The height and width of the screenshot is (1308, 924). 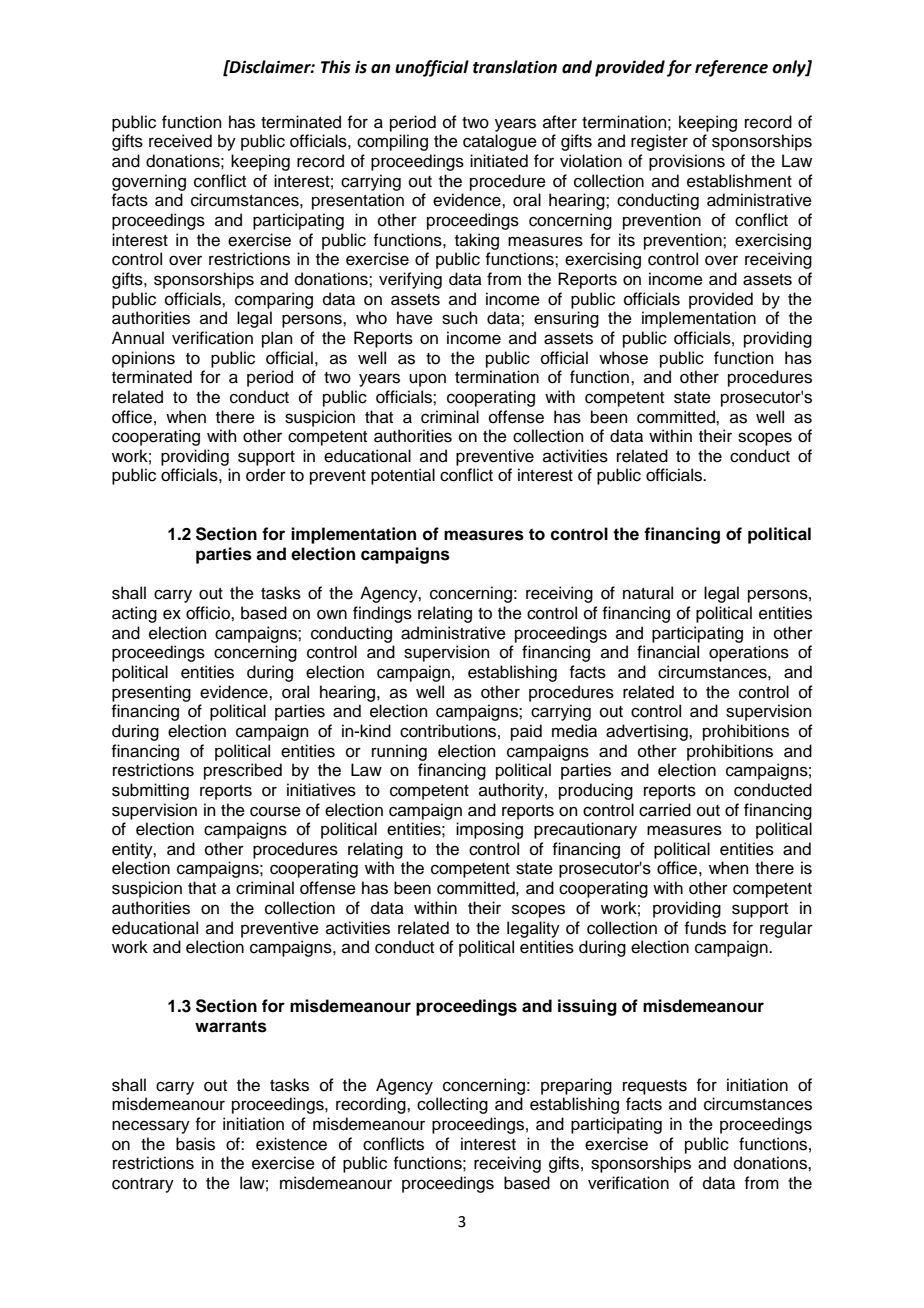 What do you see at coordinates (452, 1105) in the screenshot?
I see `collecting` at bounding box center [452, 1105].
